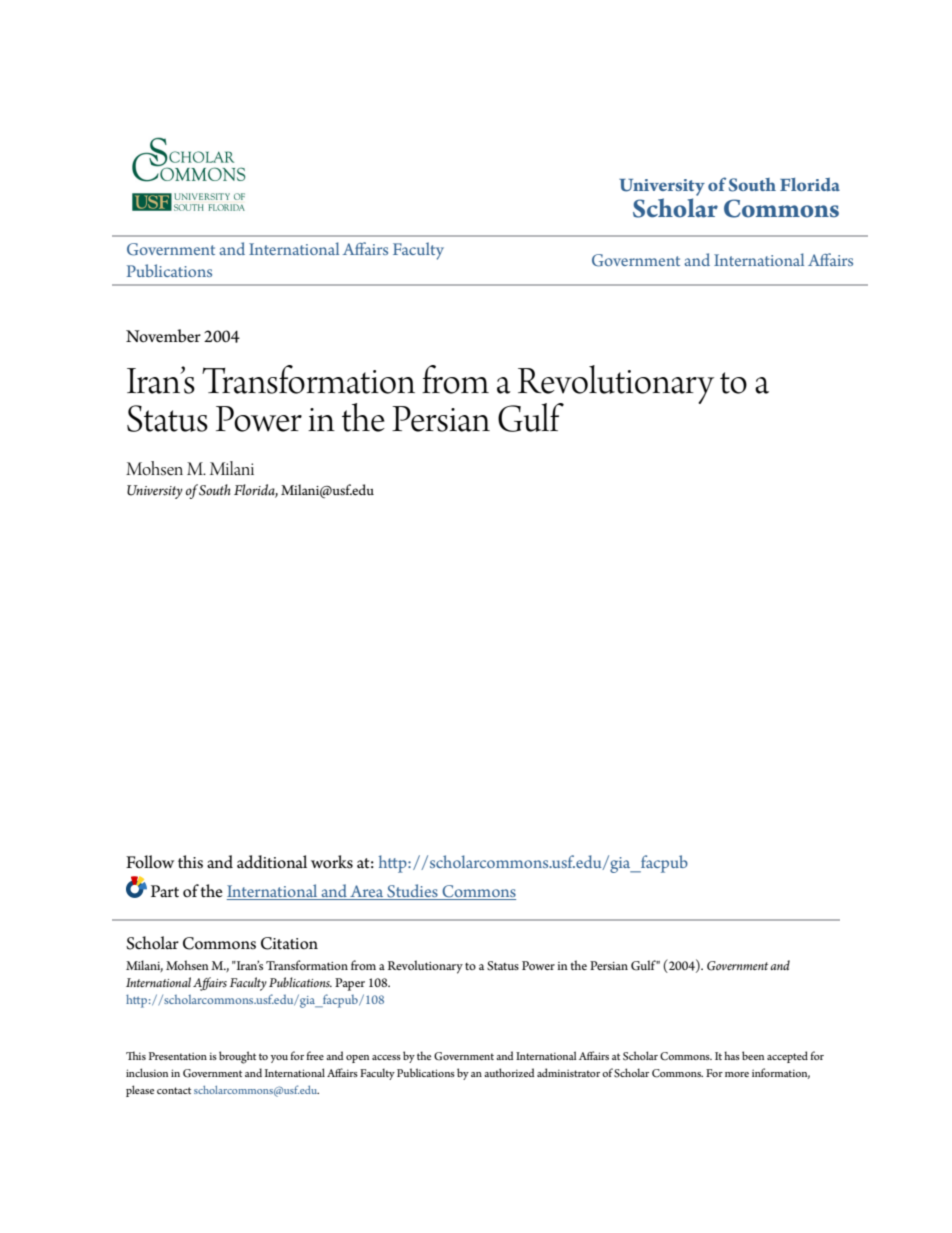  Describe the element at coordinates (165, 891) in the screenshot. I see `Part` at that location.
